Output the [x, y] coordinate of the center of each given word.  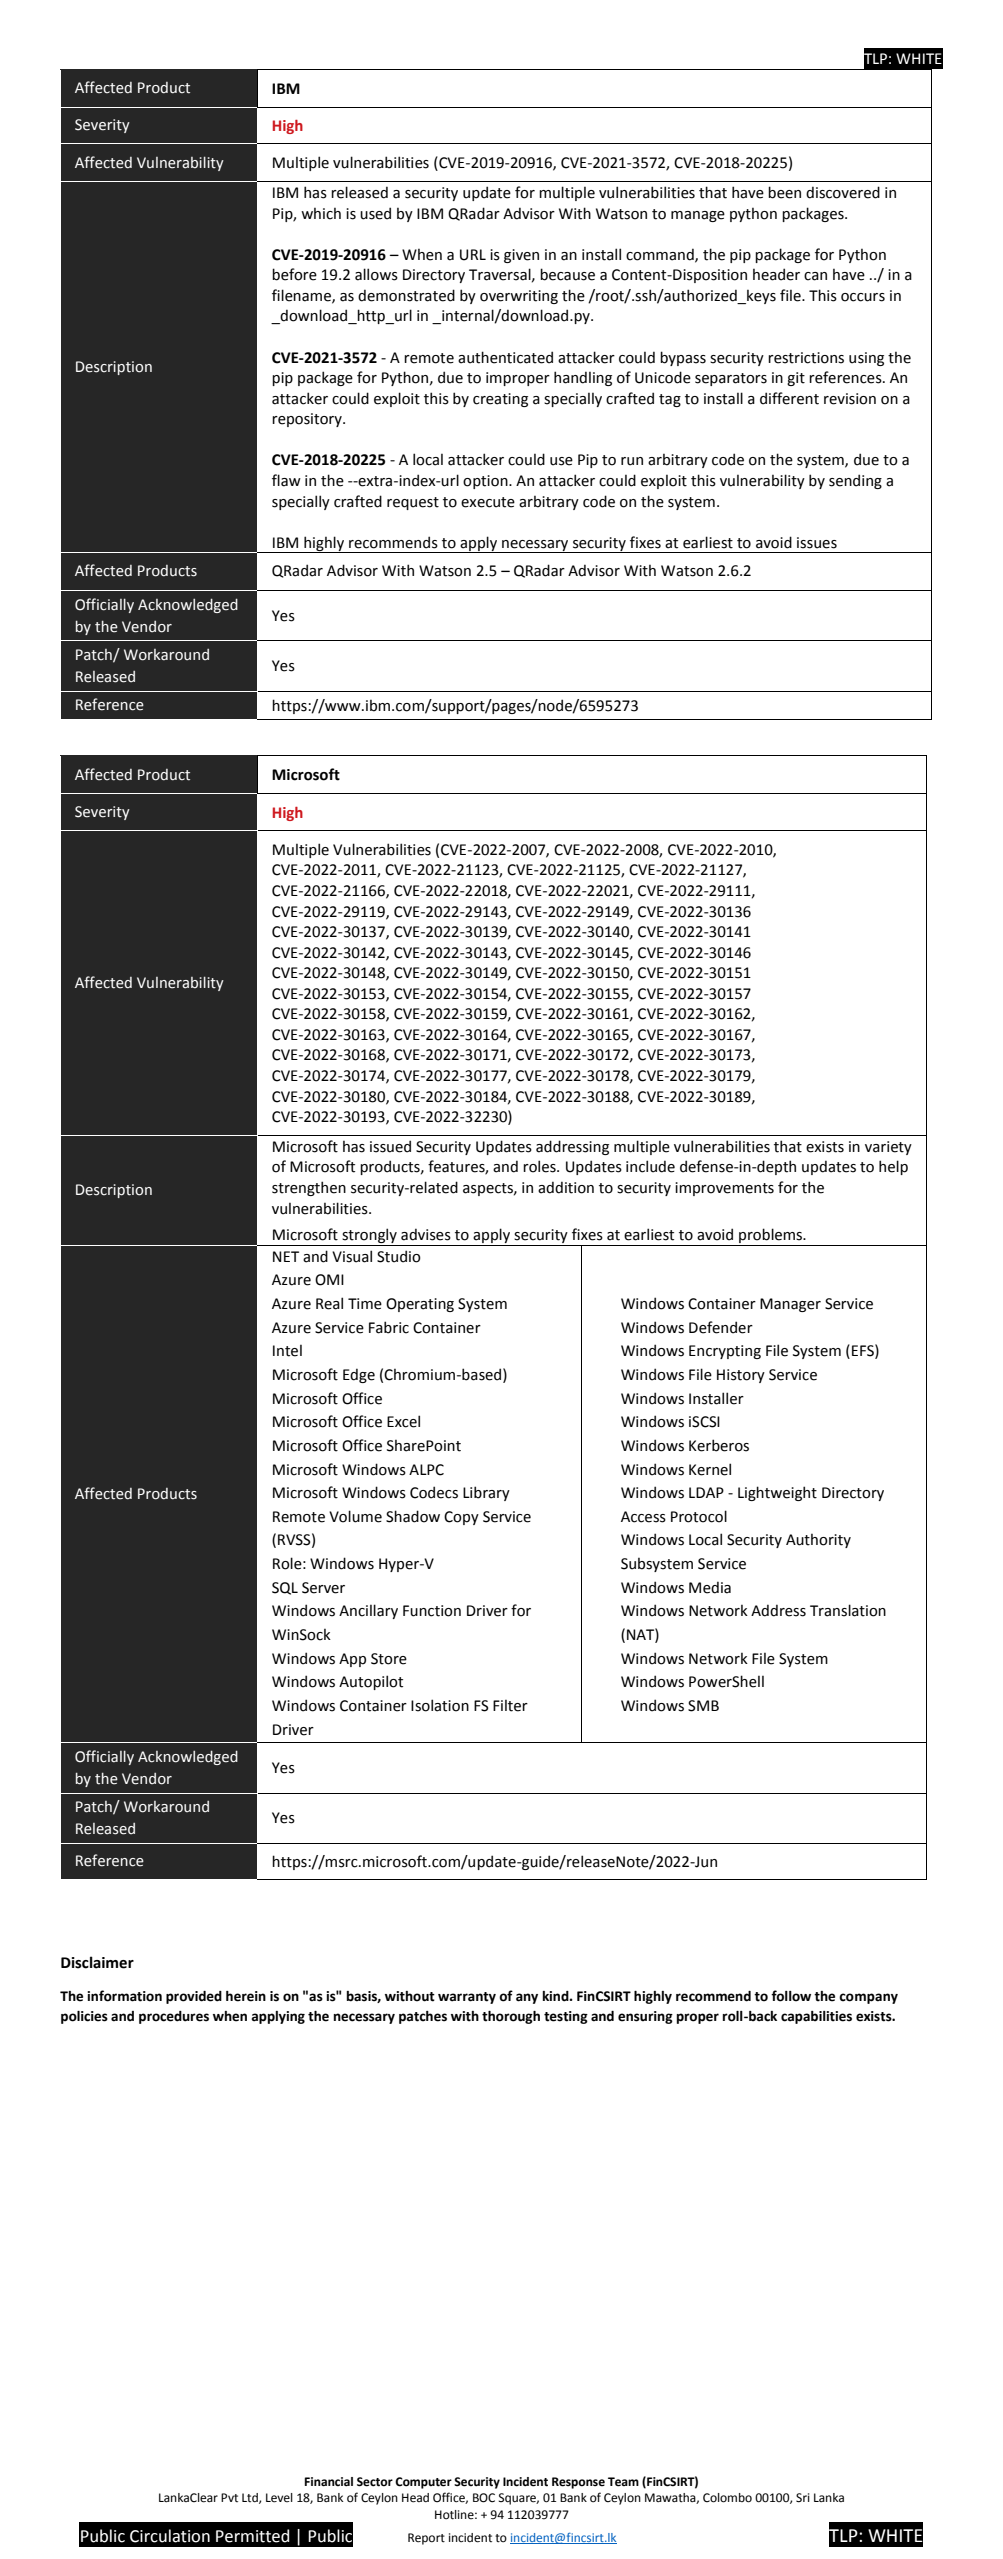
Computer [423, 2483]
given [521, 256]
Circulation [170, 2536]
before [294, 274]
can [815, 276]
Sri [803, 2498]
